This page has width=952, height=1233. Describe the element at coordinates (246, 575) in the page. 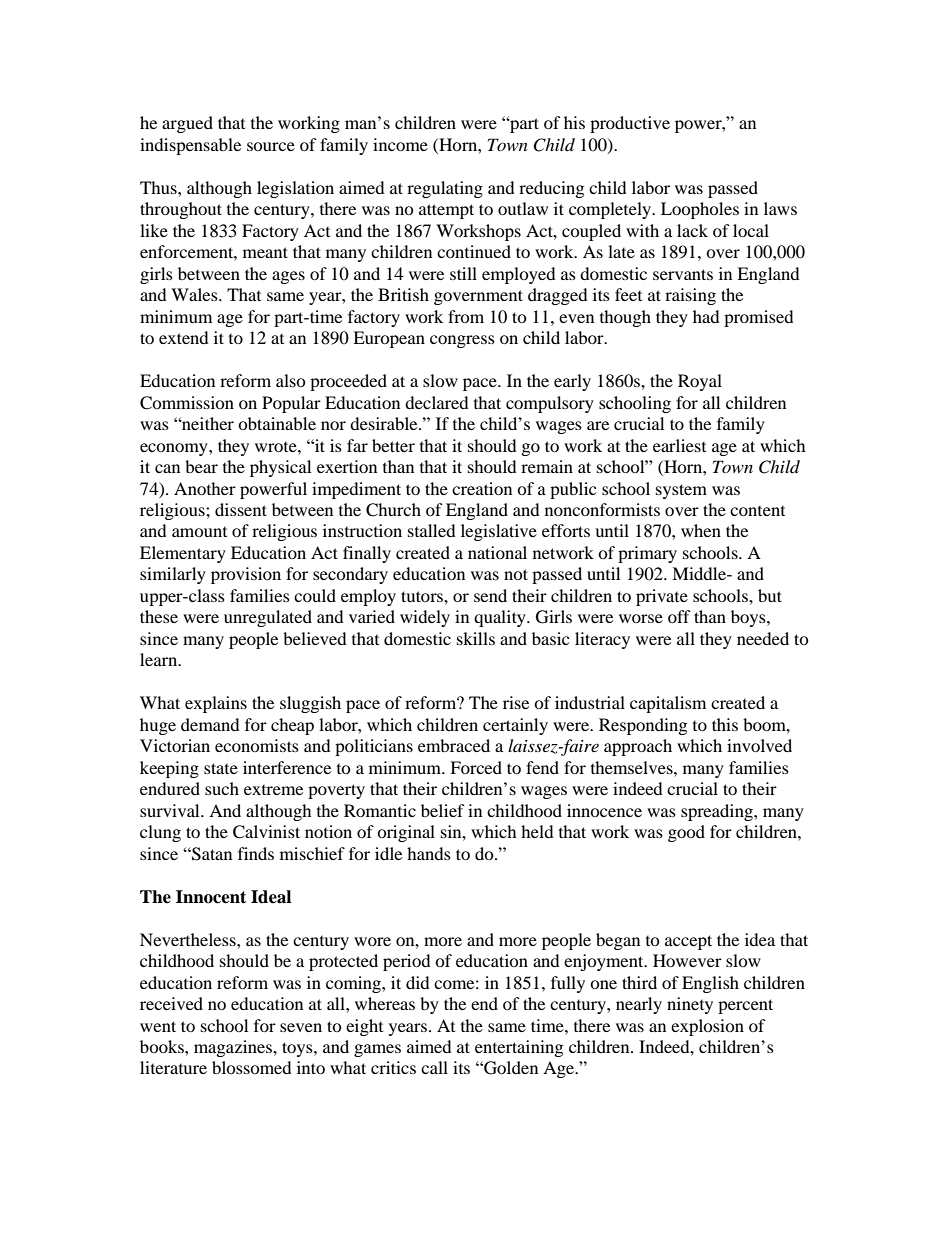

I see `provision` at that location.
